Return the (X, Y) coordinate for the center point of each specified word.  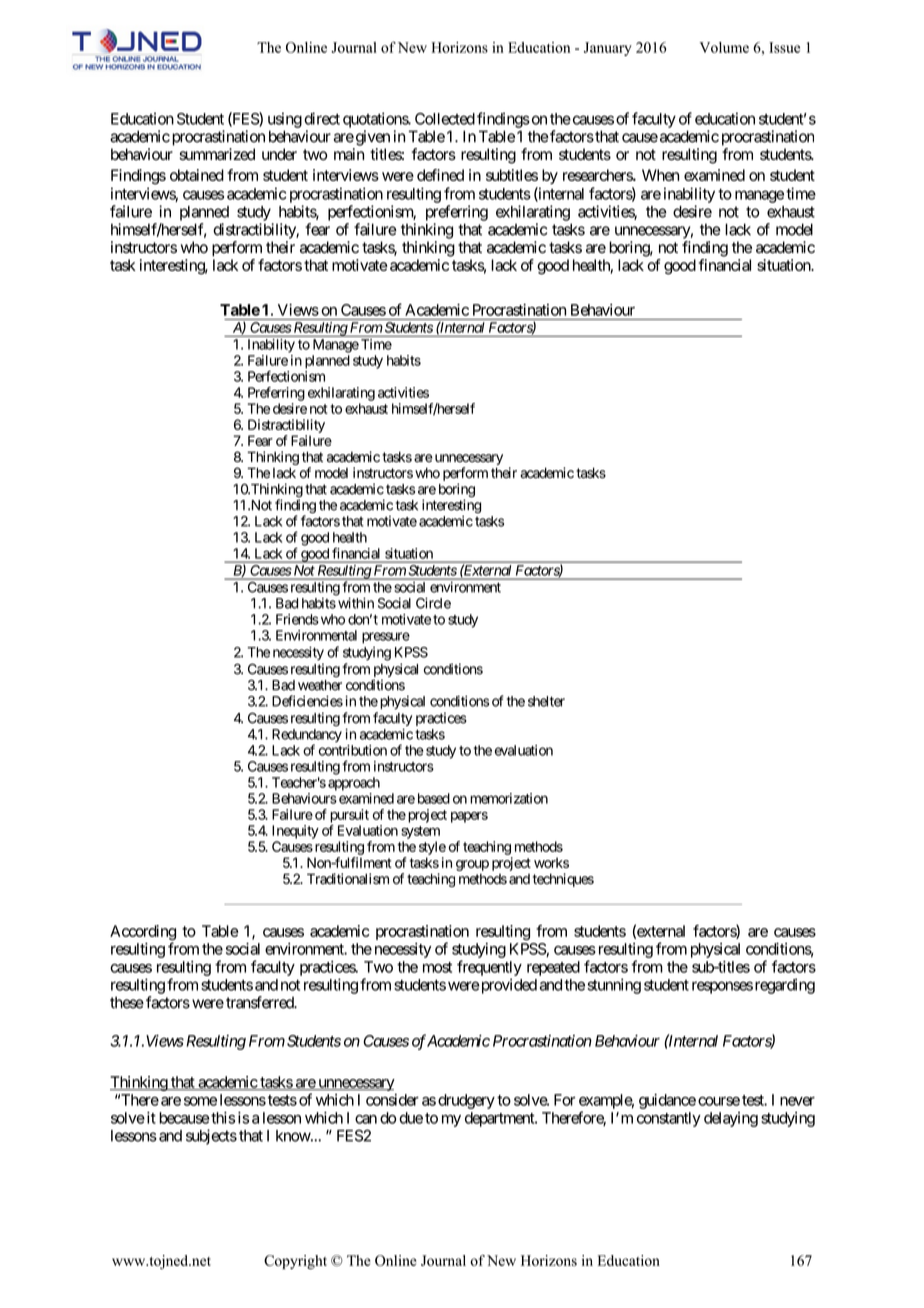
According (143, 934)
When (660, 175)
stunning (614, 986)
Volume (724, 47)
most (437, 967)
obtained (197, 175)
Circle (433, 603)
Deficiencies (307, 701)
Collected (445, 119)
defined (440, 175)
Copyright (295, 1262)
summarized (217, 154)
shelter (546, 701)
